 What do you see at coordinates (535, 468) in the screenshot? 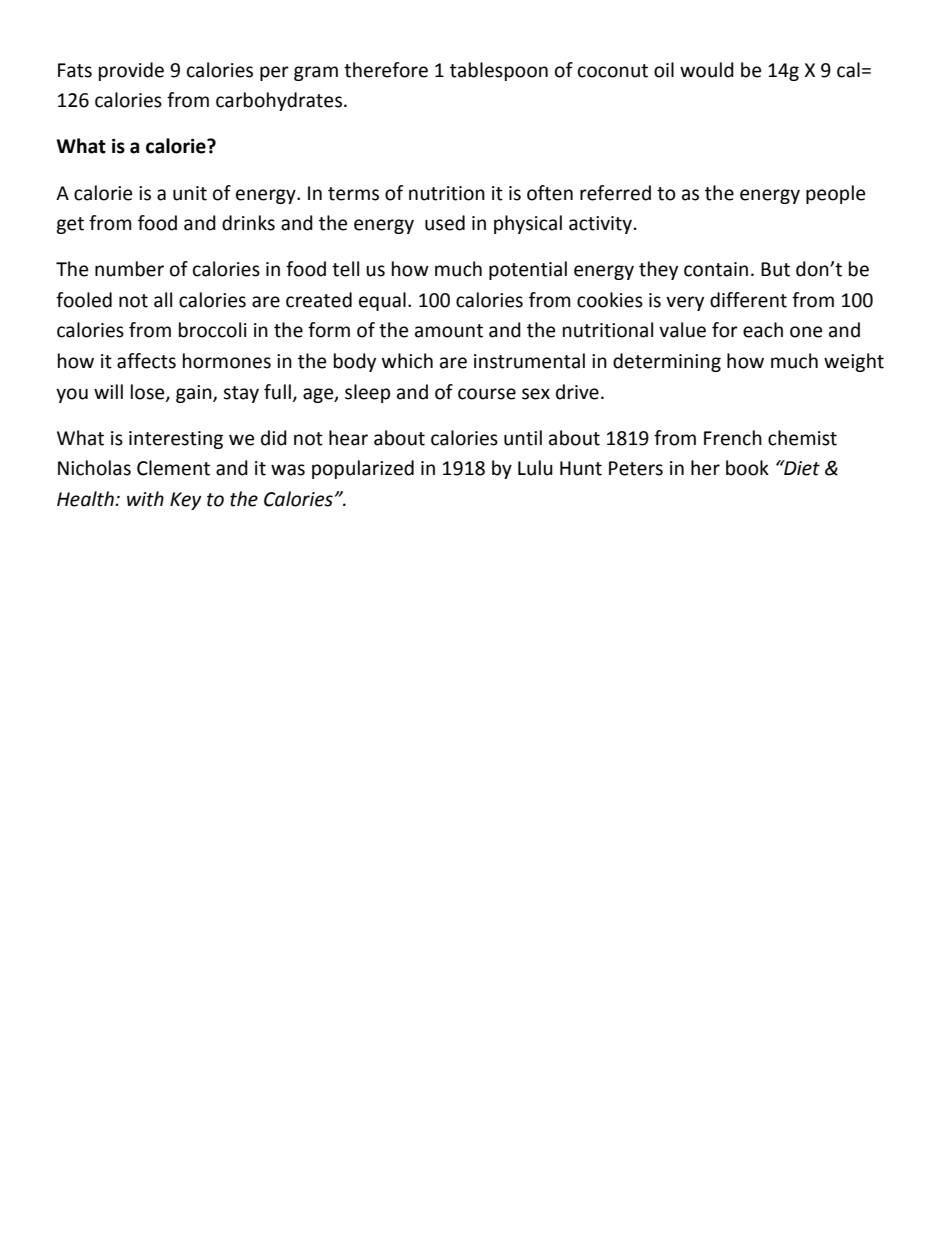
I see `Lulu` at bounding box center [535, 468].
